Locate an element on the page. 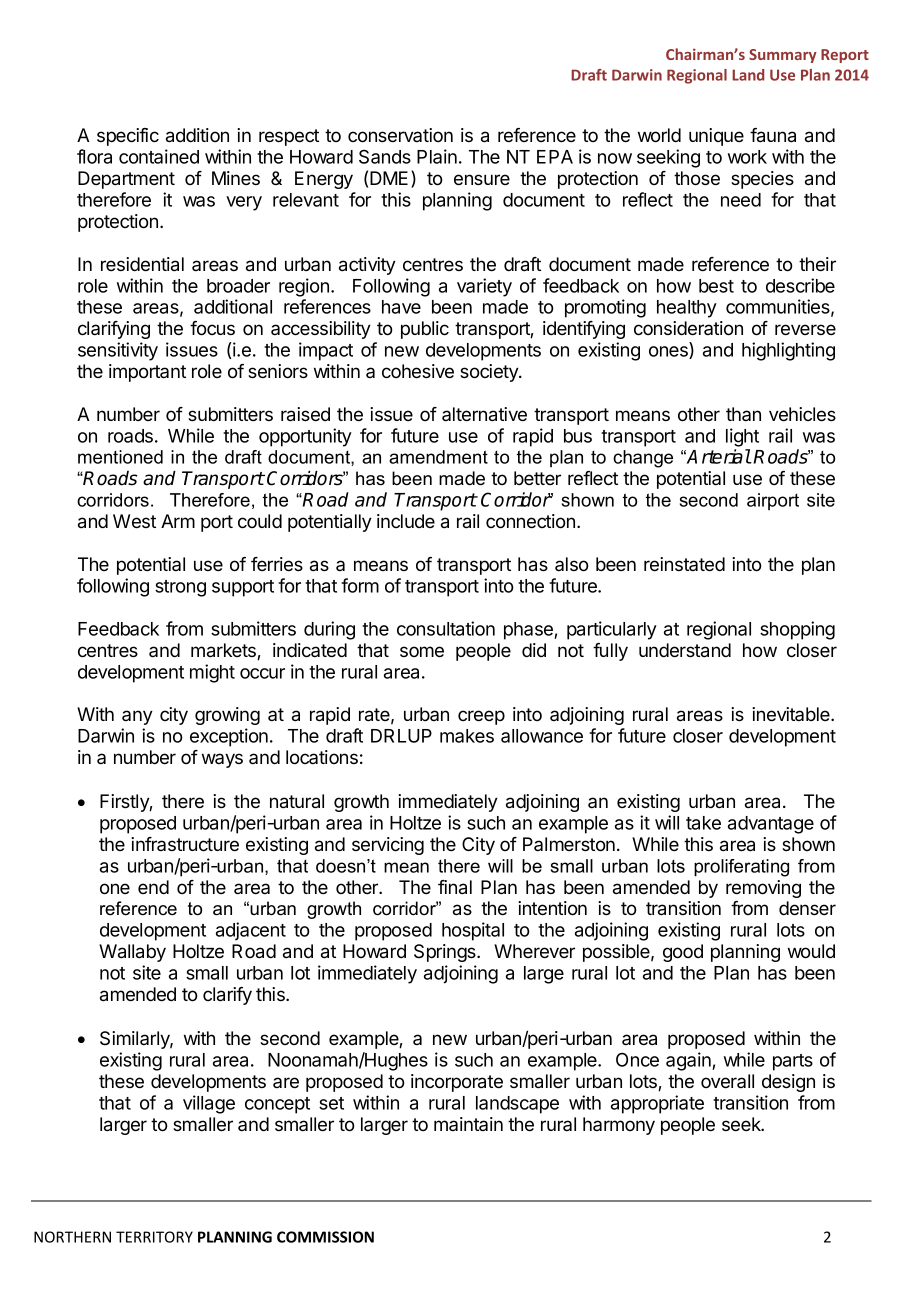  maintain is located at coordinates (468, 1124).
